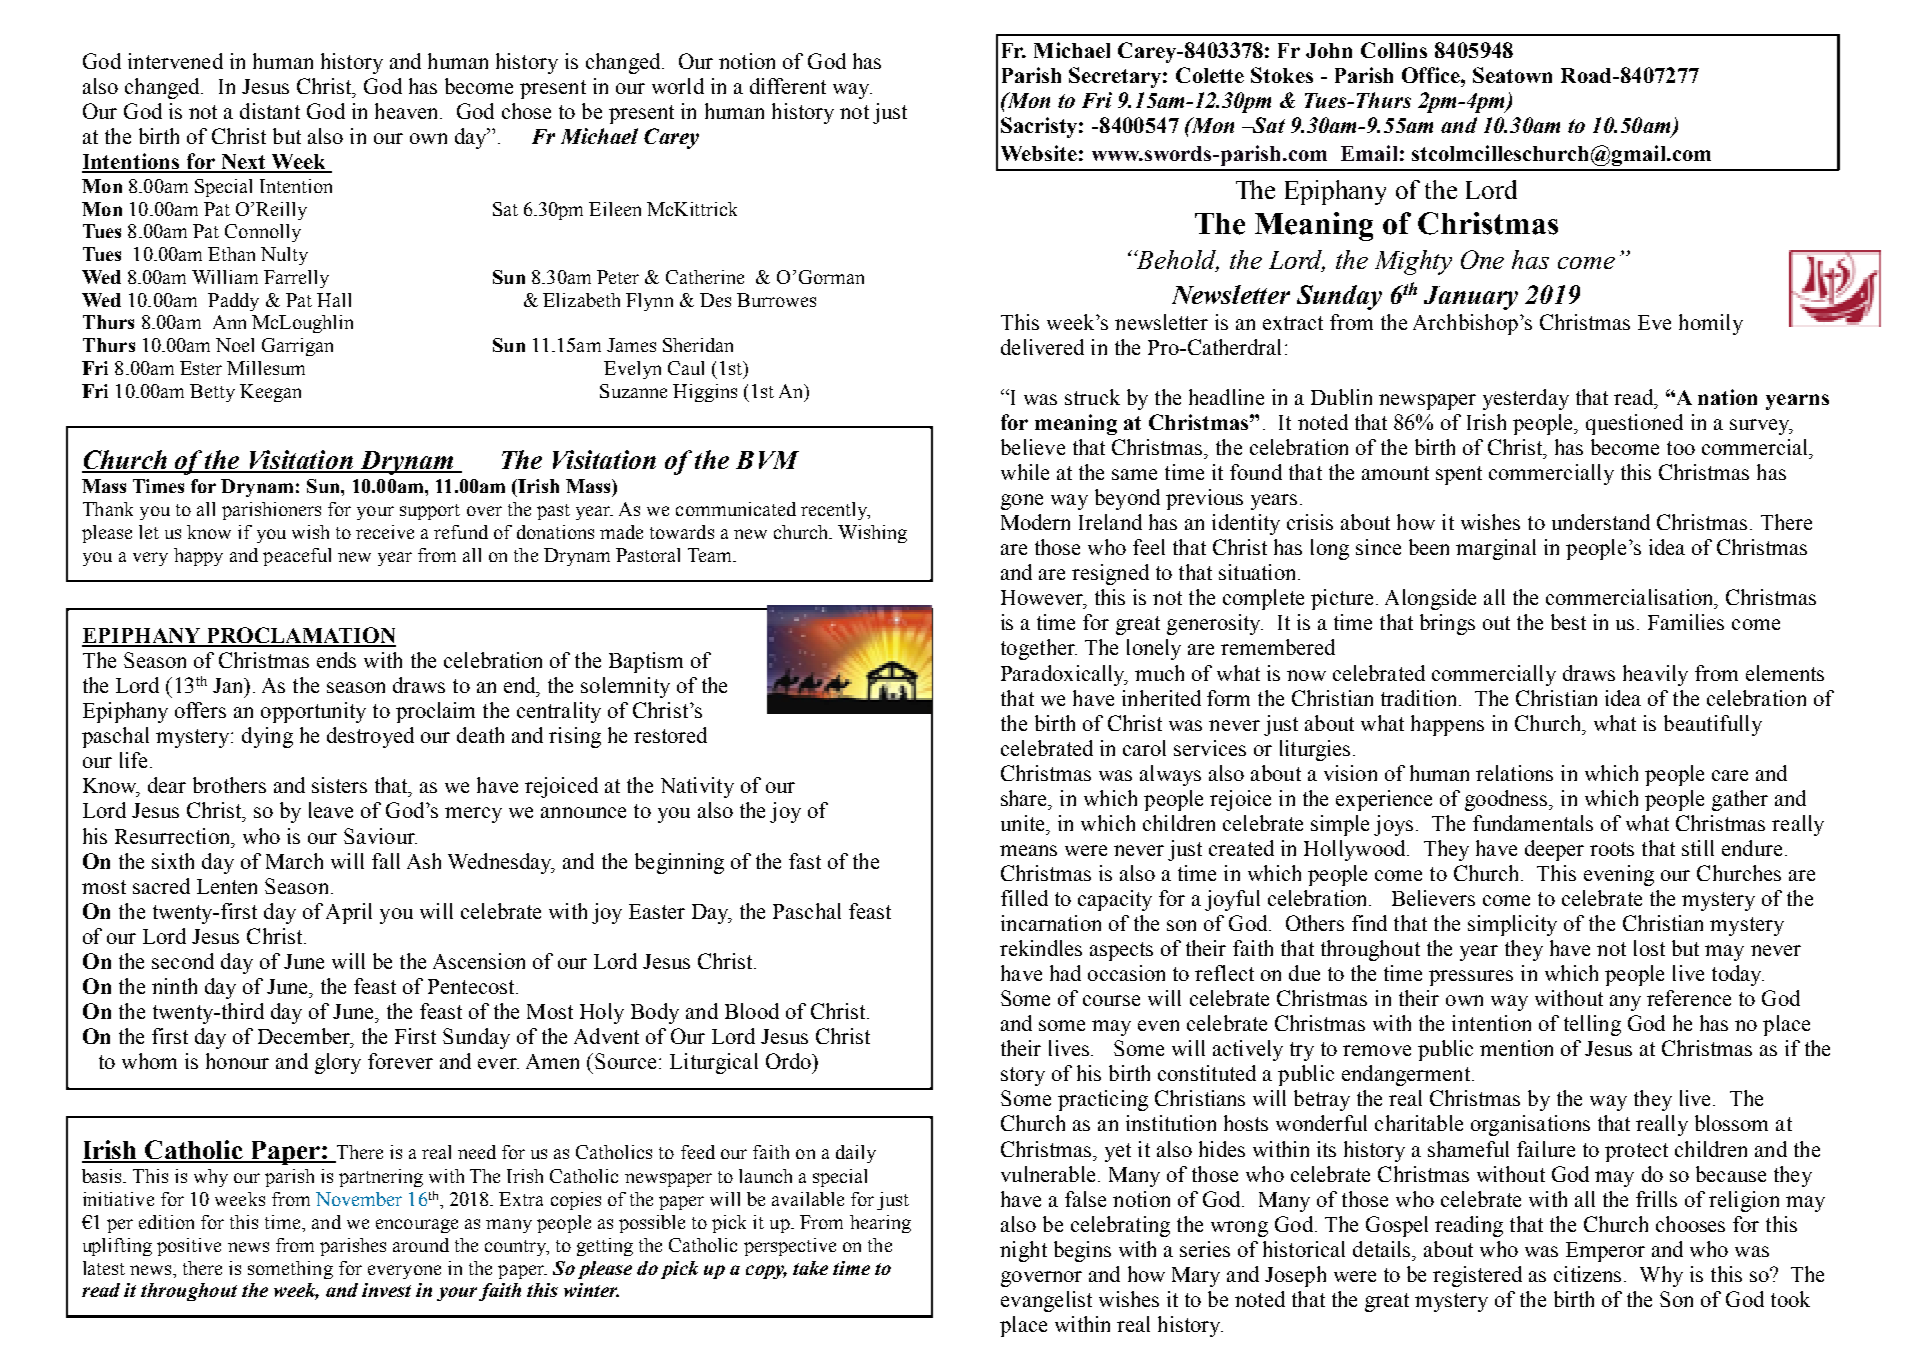 The width and height of the screenshot is (1917, 1355). Describe the element at coordinates (270, 111) in the screenshot. I see `distant` at that location.
